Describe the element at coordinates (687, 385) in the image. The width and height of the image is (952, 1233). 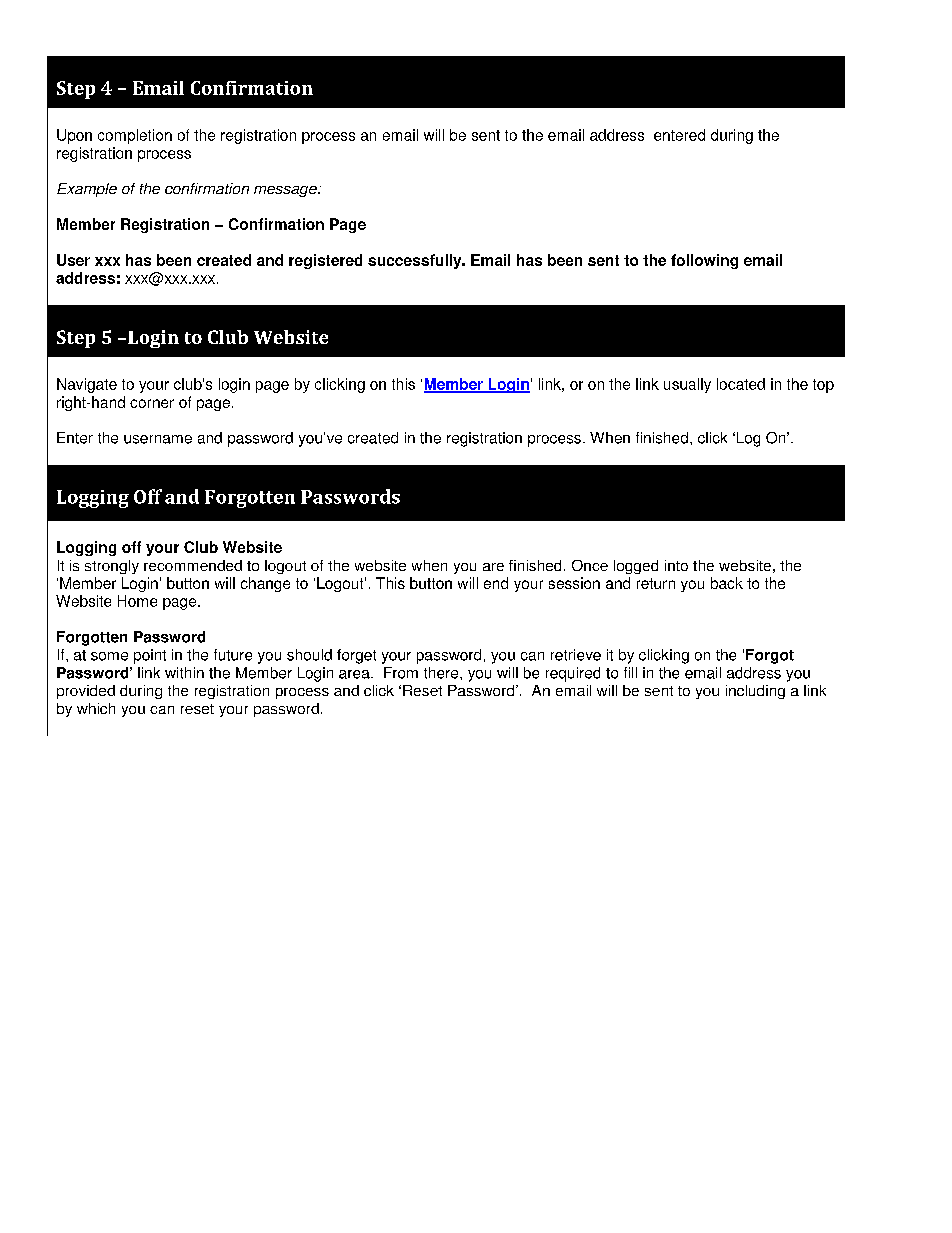
I see `usually` at that location.
